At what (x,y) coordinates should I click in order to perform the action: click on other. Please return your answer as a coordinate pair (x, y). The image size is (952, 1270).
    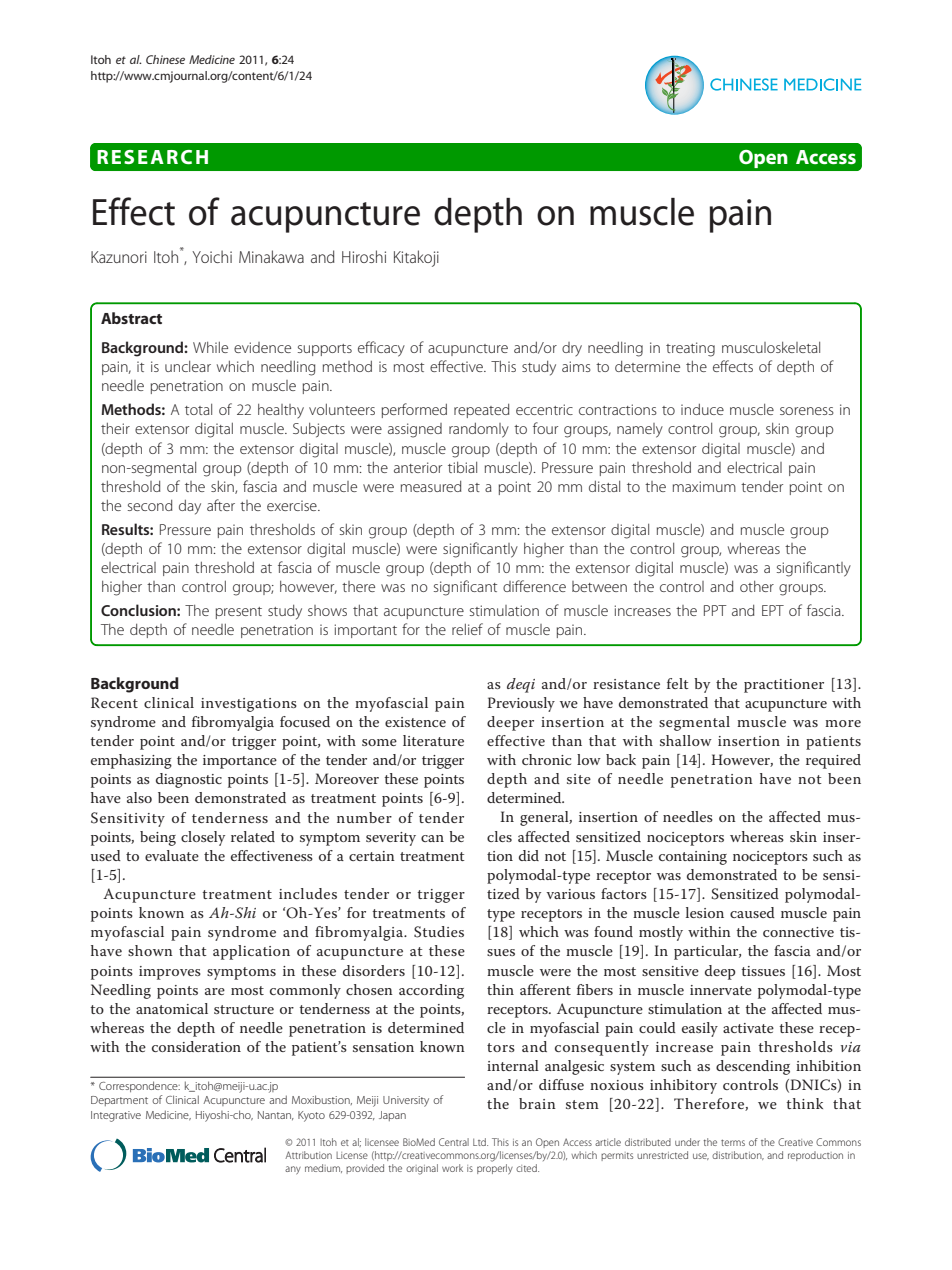
    Looking at the image, I should click on (757, 586).
